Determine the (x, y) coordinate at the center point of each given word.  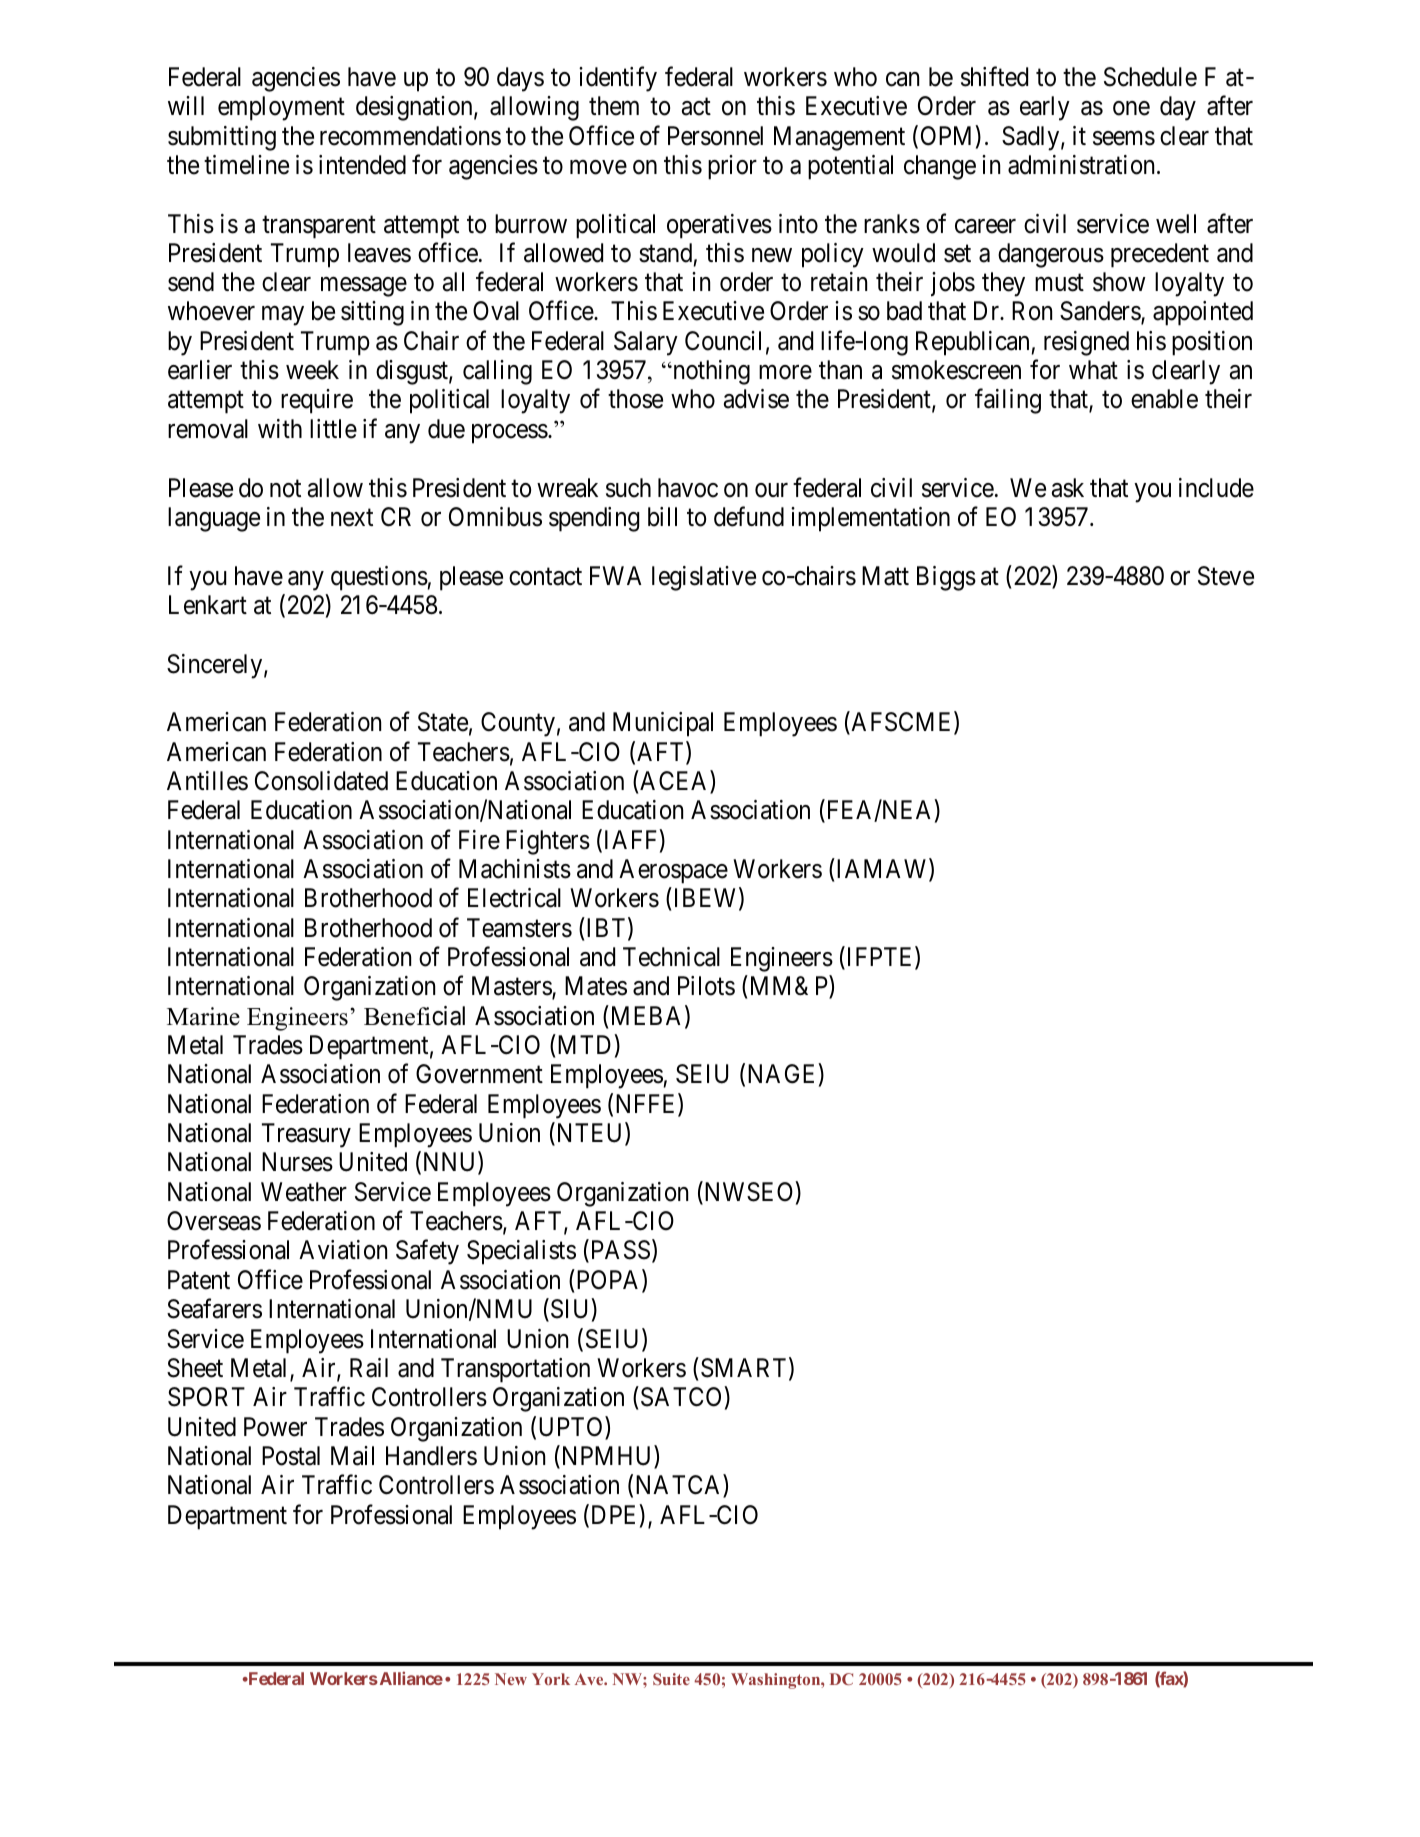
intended (362, 165)
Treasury (306, 1135)
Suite (671, 1679)
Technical (671, 957)
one (1131, 108)
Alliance (410, 1678)
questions (379, 578)
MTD (584, 1044)
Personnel (715, 136)
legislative (704, 578)
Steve (1226, 576)
